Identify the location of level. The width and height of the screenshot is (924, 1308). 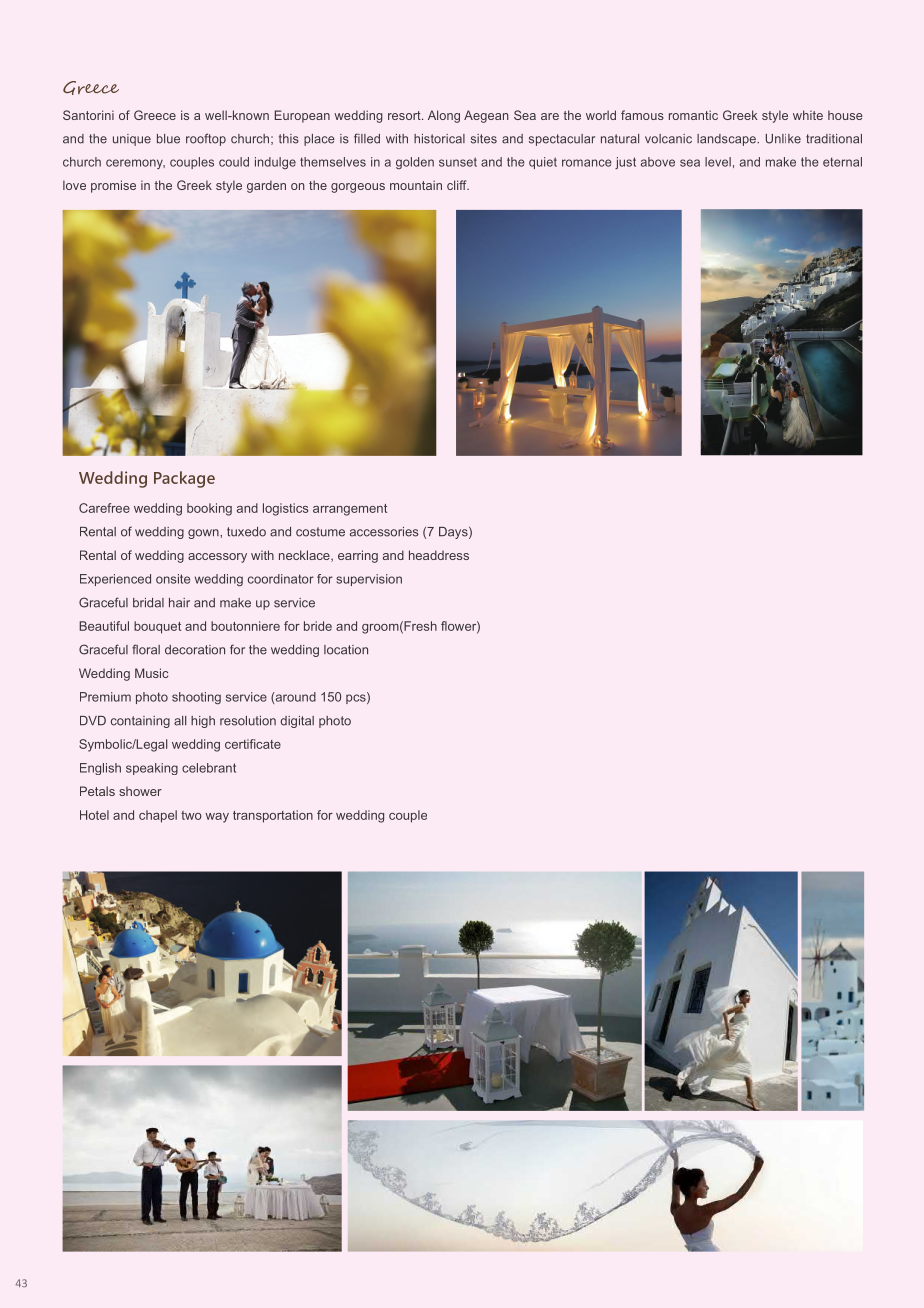
(718, 162).
